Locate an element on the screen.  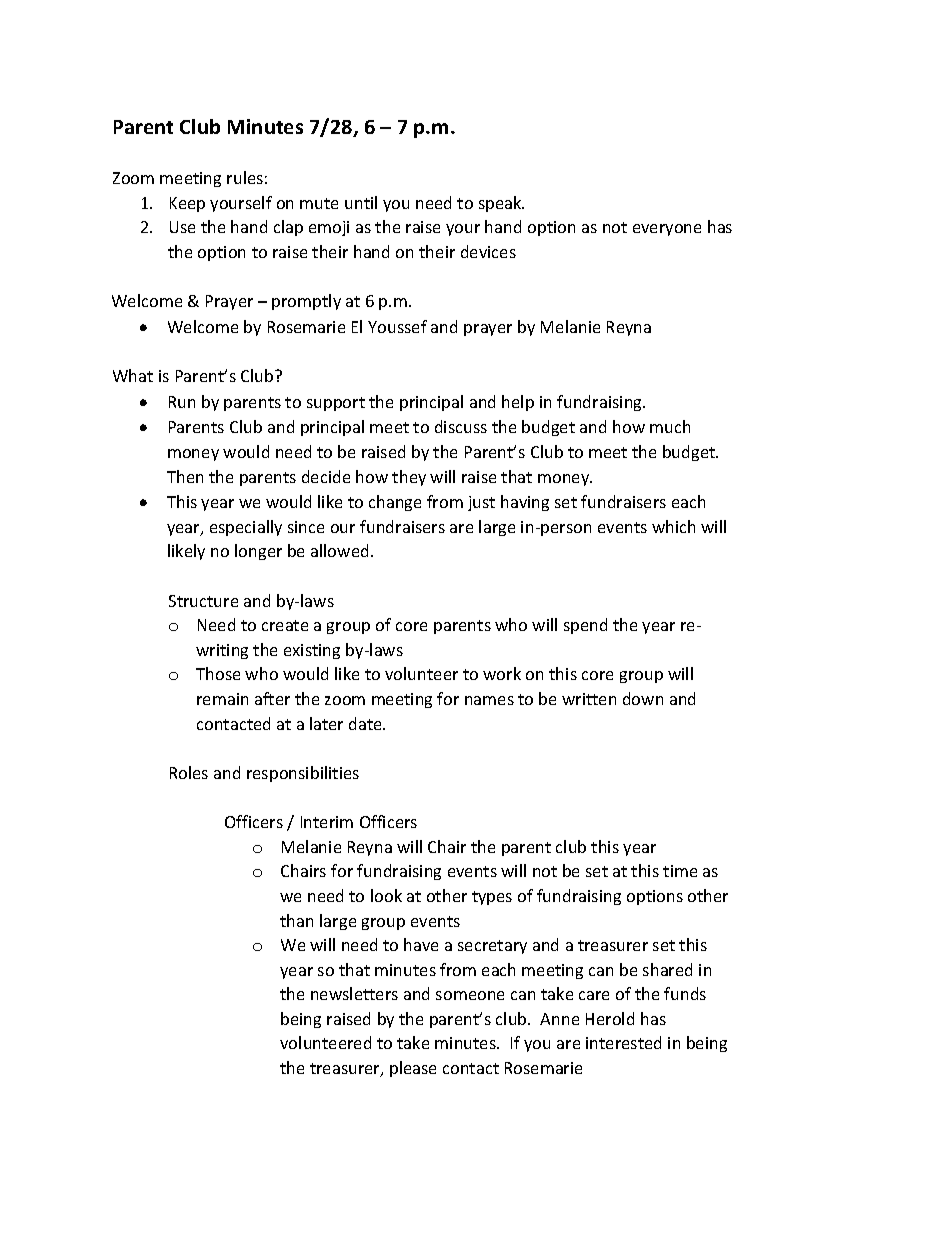
everyone is located at coordinates (667, 230).
